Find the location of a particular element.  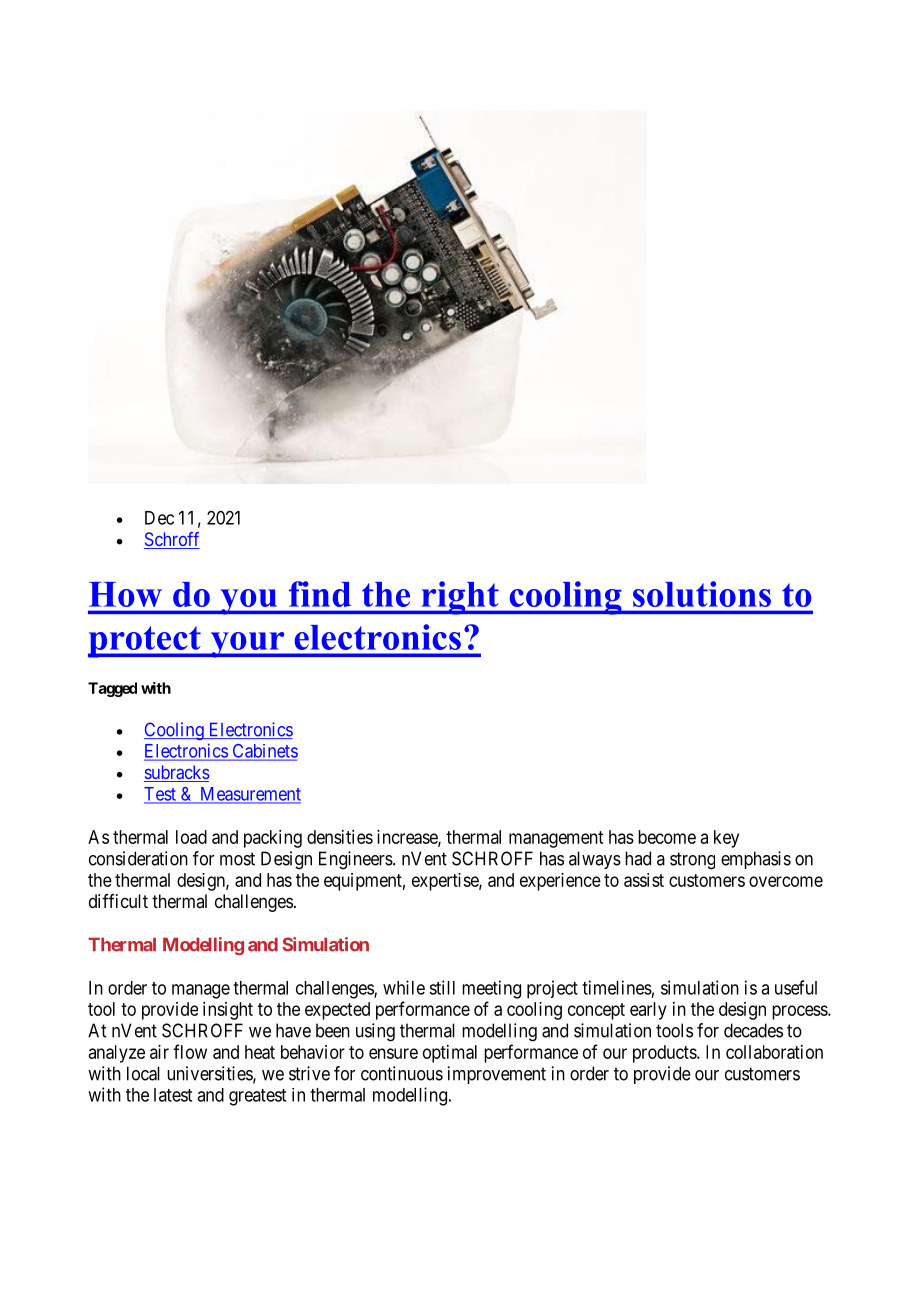

flow is located at coordinates (190, 1051).
